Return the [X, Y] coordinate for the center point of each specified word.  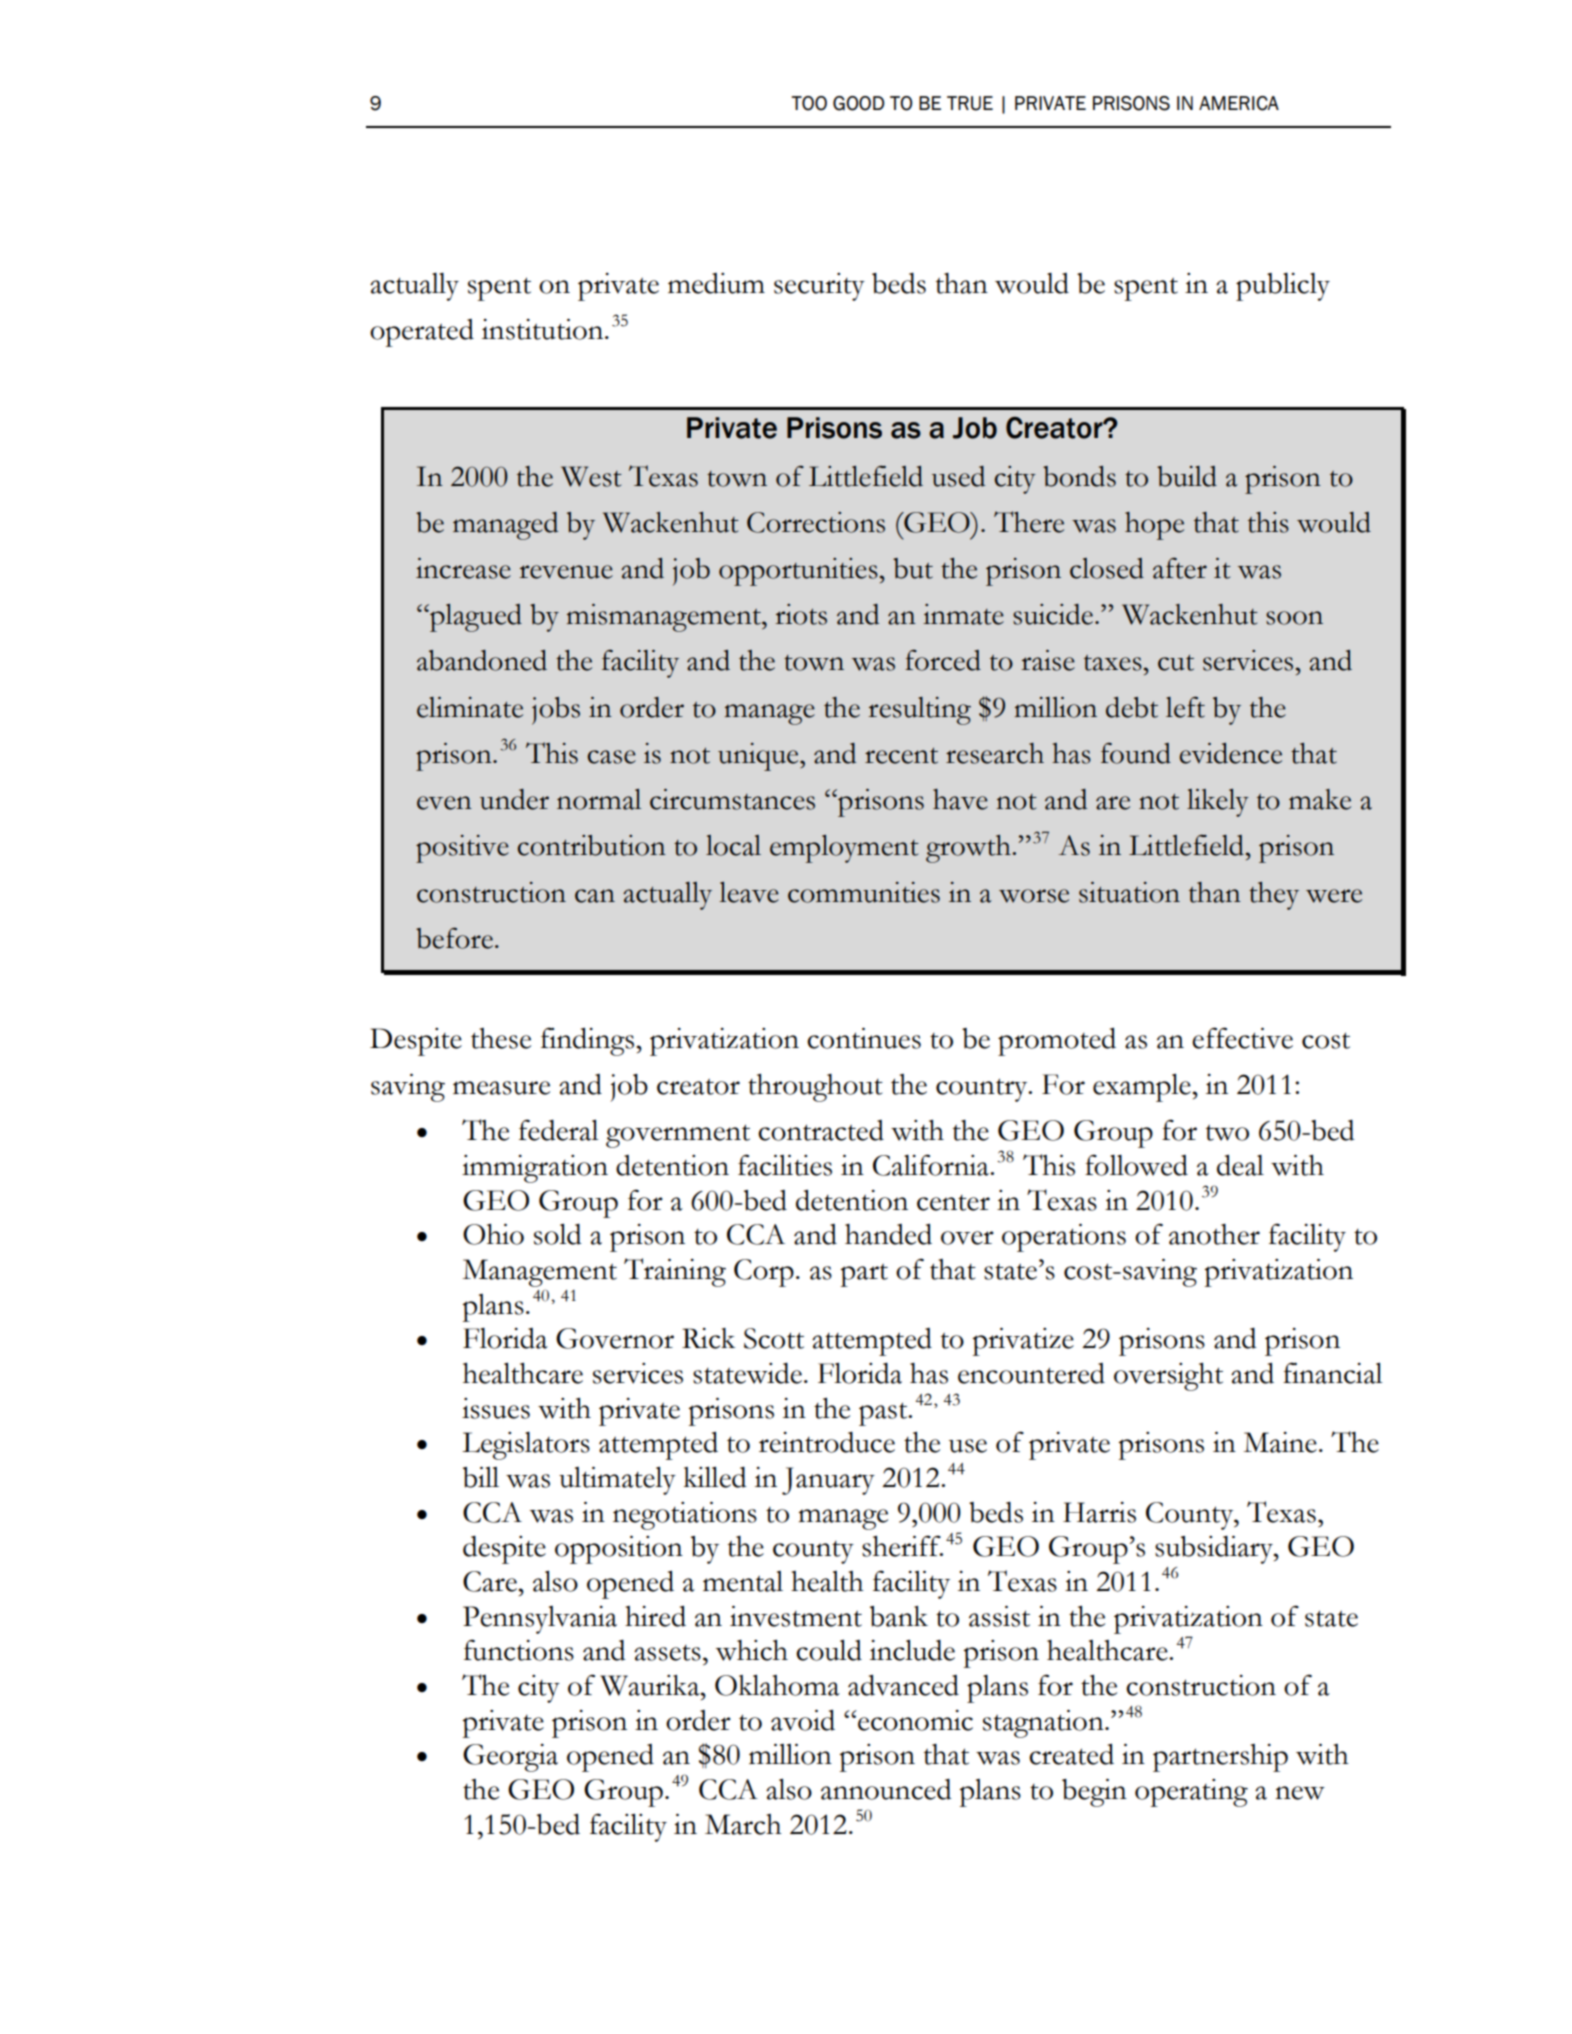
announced [886, 1789]
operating [1191, 1793]
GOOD [858, 103]
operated [422, 333]
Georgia [510, 1758]
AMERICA [1239, 103]
